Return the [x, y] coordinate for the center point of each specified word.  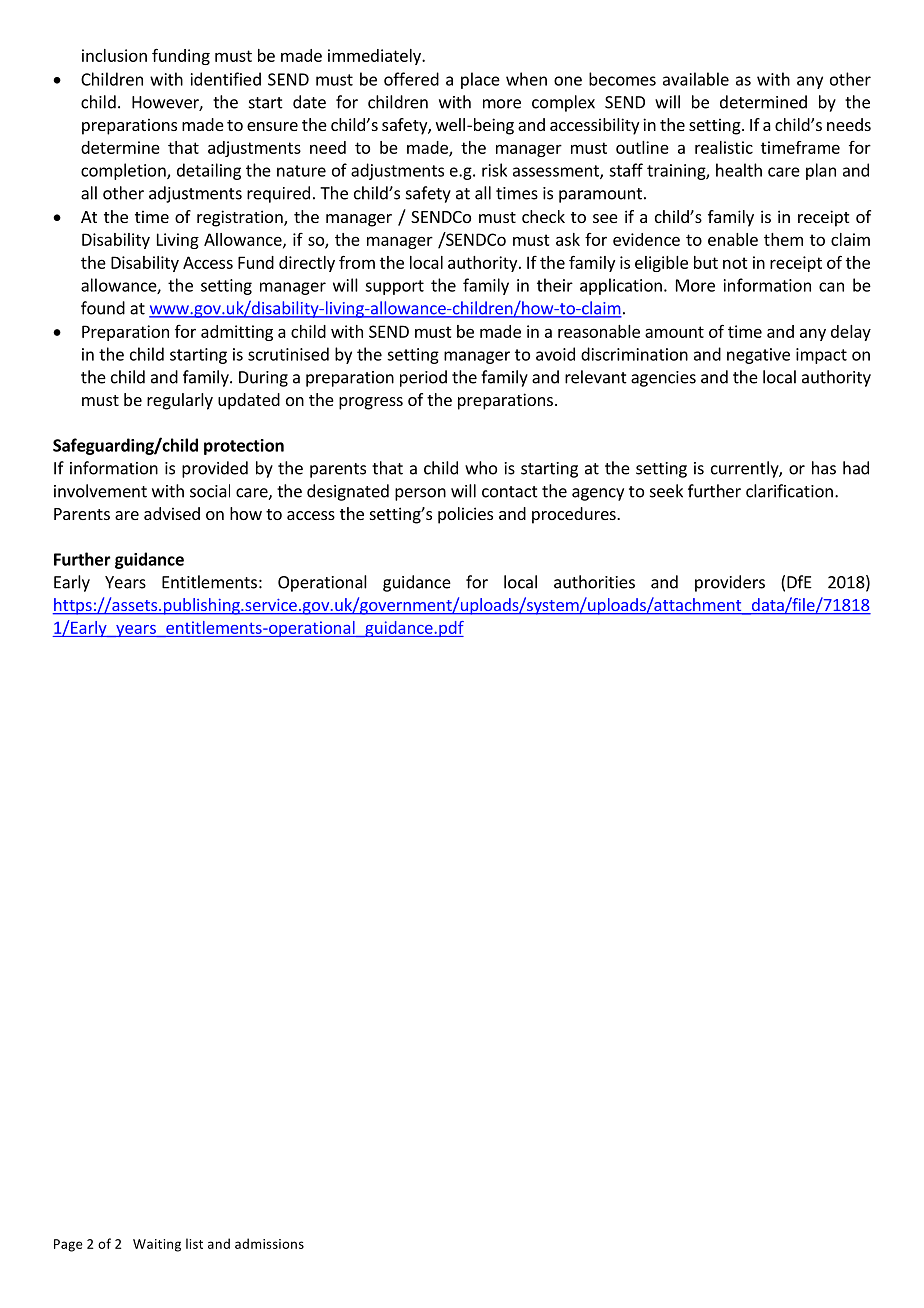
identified [226, 79]
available [696, 79]
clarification [789, 491]
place [480, 80]
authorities [594, 582]
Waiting [157, 1245]
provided [215, 469]
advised [172, 513]
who [481, 468]
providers [730, 583]
